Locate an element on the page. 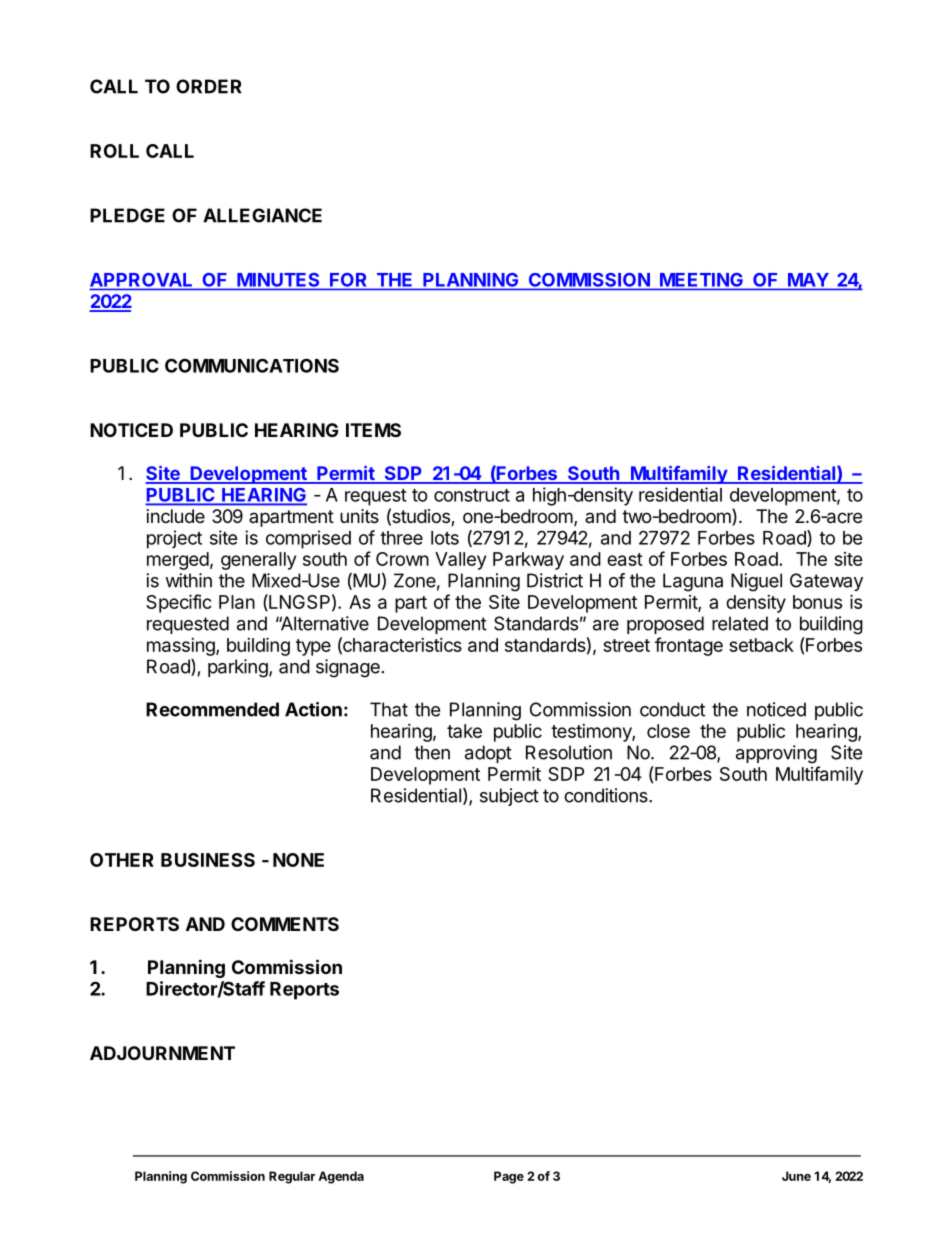  COMMUNICATIONS is located at coordinates (252, 365).
